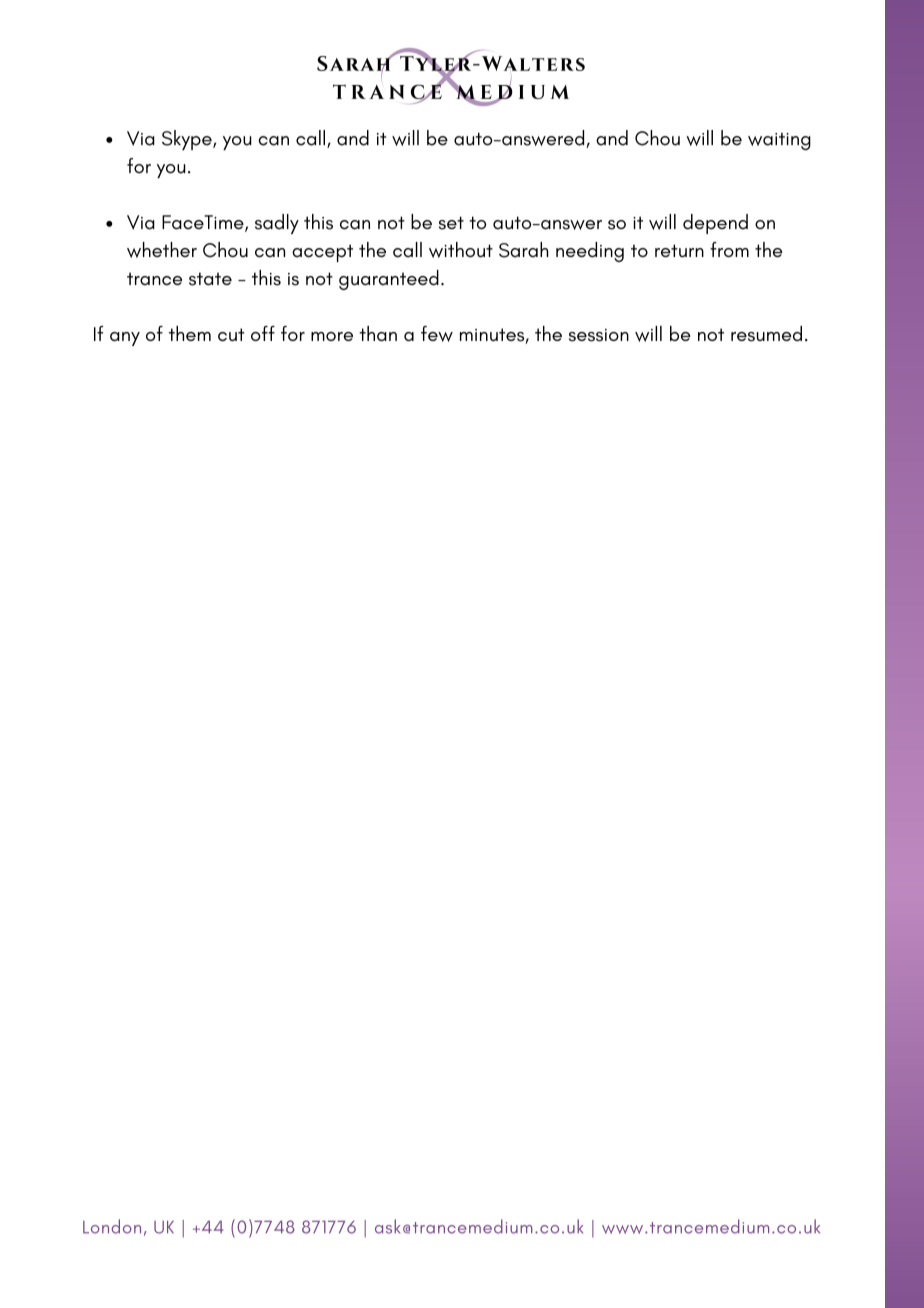 This screenshot has height=1308, width=924. I want to click on depend, so click(715, 224).
